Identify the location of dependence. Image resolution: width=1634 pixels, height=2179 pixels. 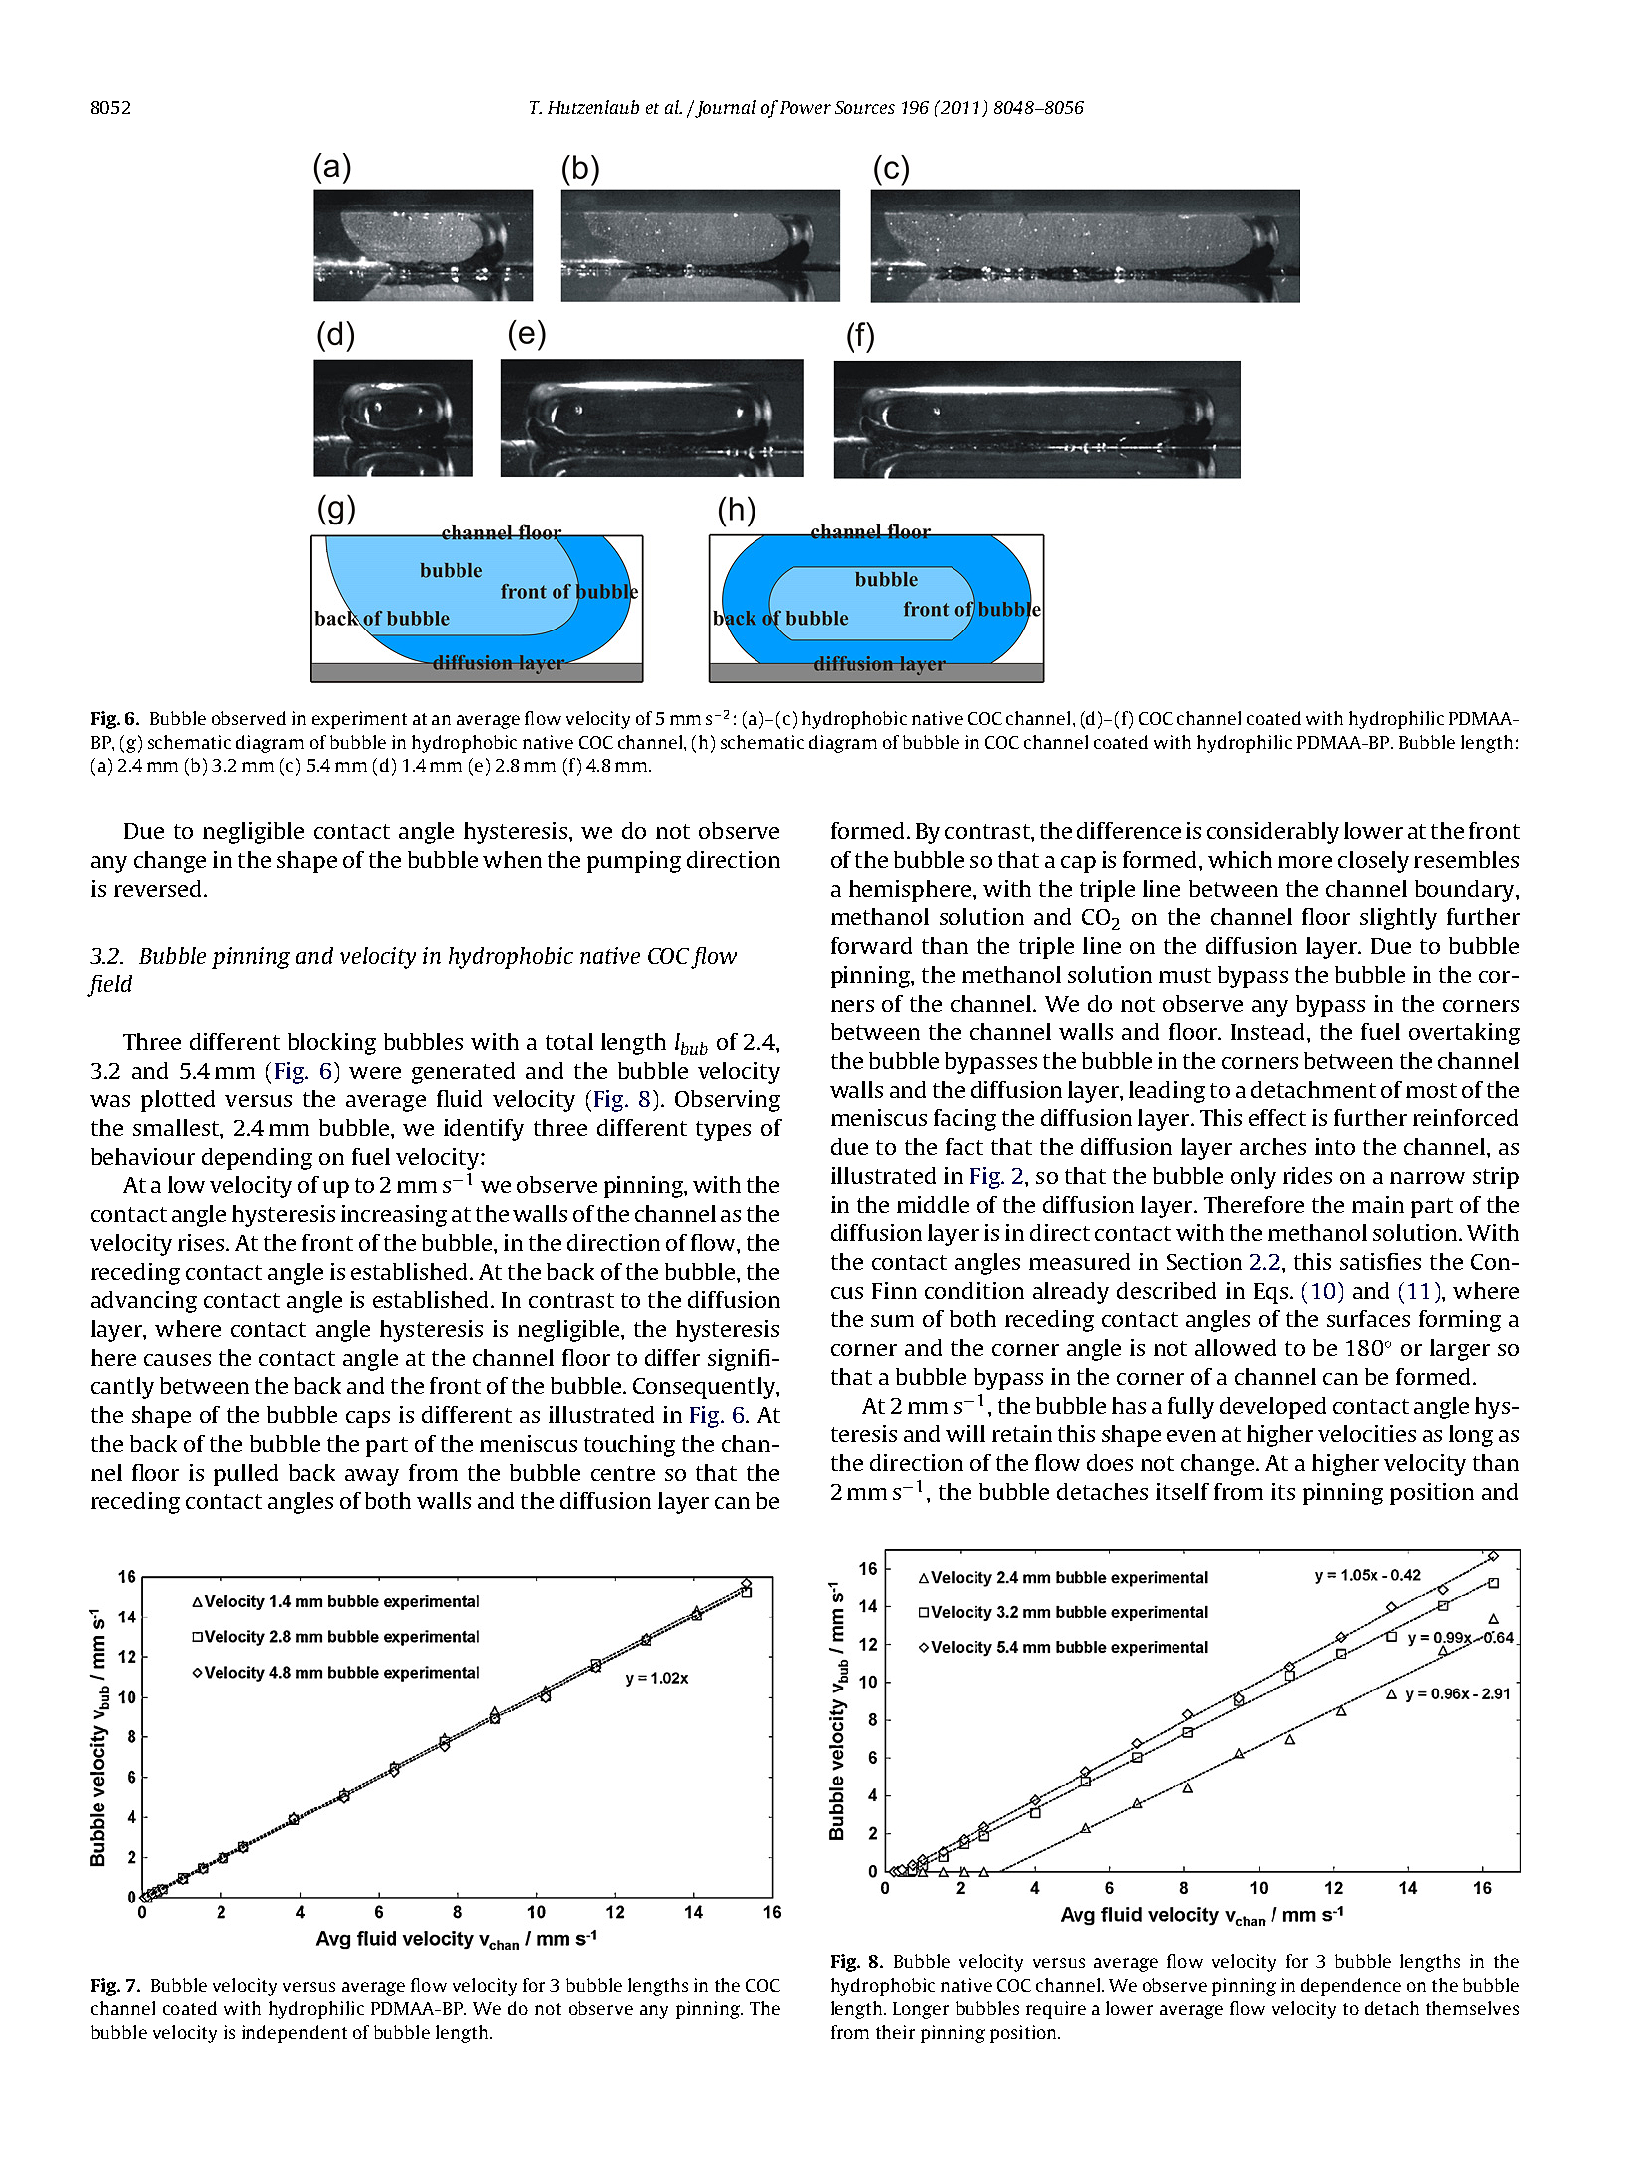
(1351, 1987).
